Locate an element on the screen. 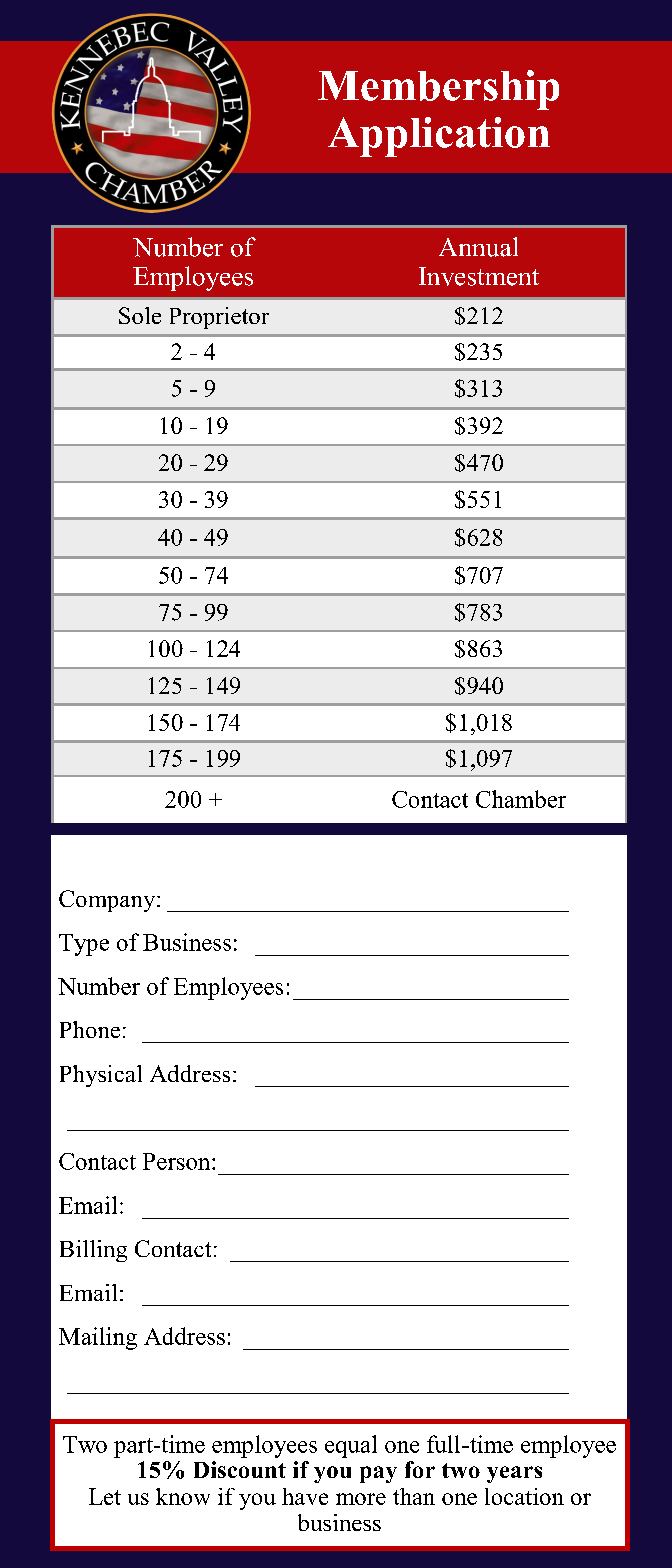  Let is located at coordinates (105, 1496).
